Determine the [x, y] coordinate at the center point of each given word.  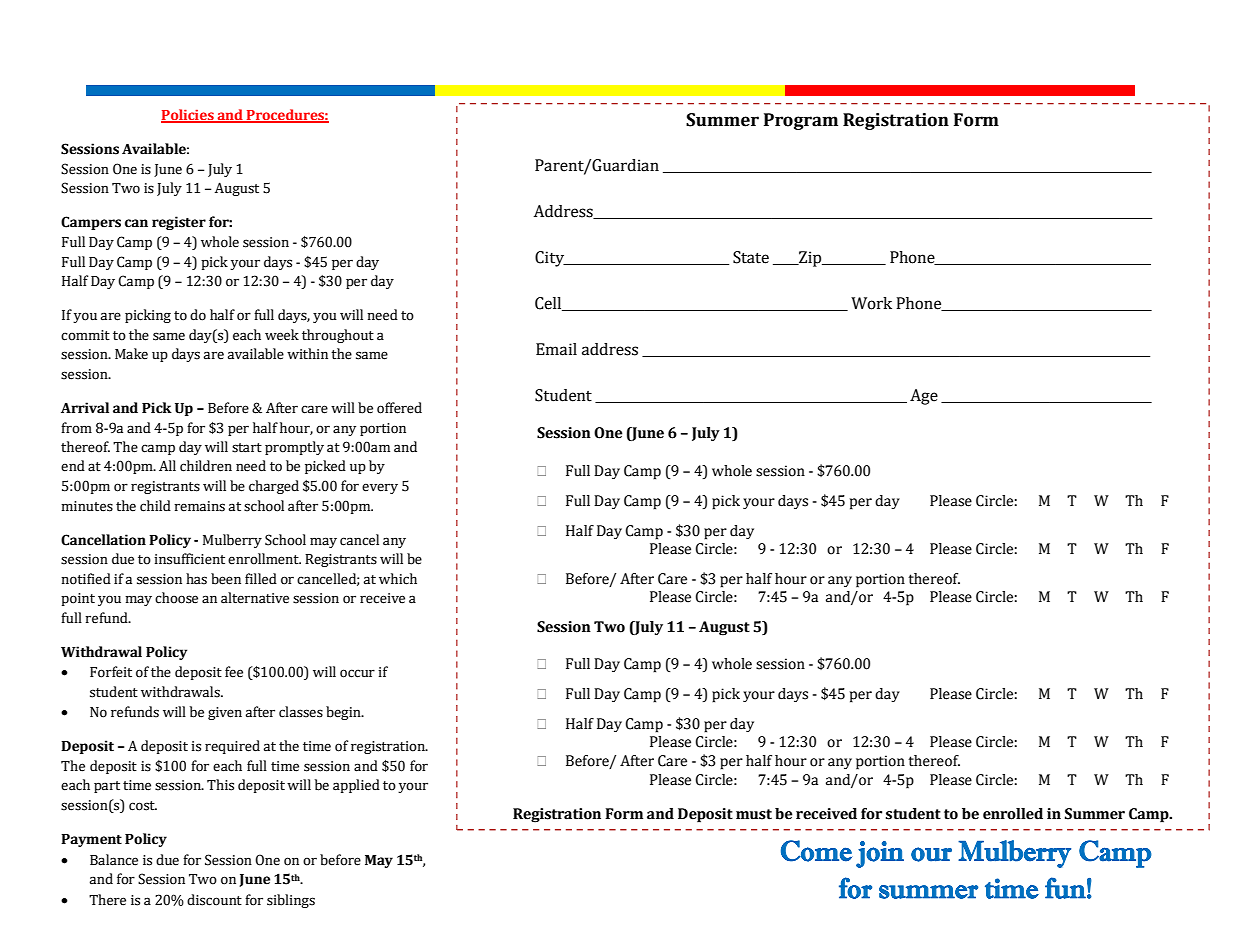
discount [214, 900]
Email [556, 349]
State [751, 257]
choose [176, 598]
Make [131, 354]
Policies [188, 116]
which [398, 579]
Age [924, 397]
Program [801, 121]
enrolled [1013, 814]
